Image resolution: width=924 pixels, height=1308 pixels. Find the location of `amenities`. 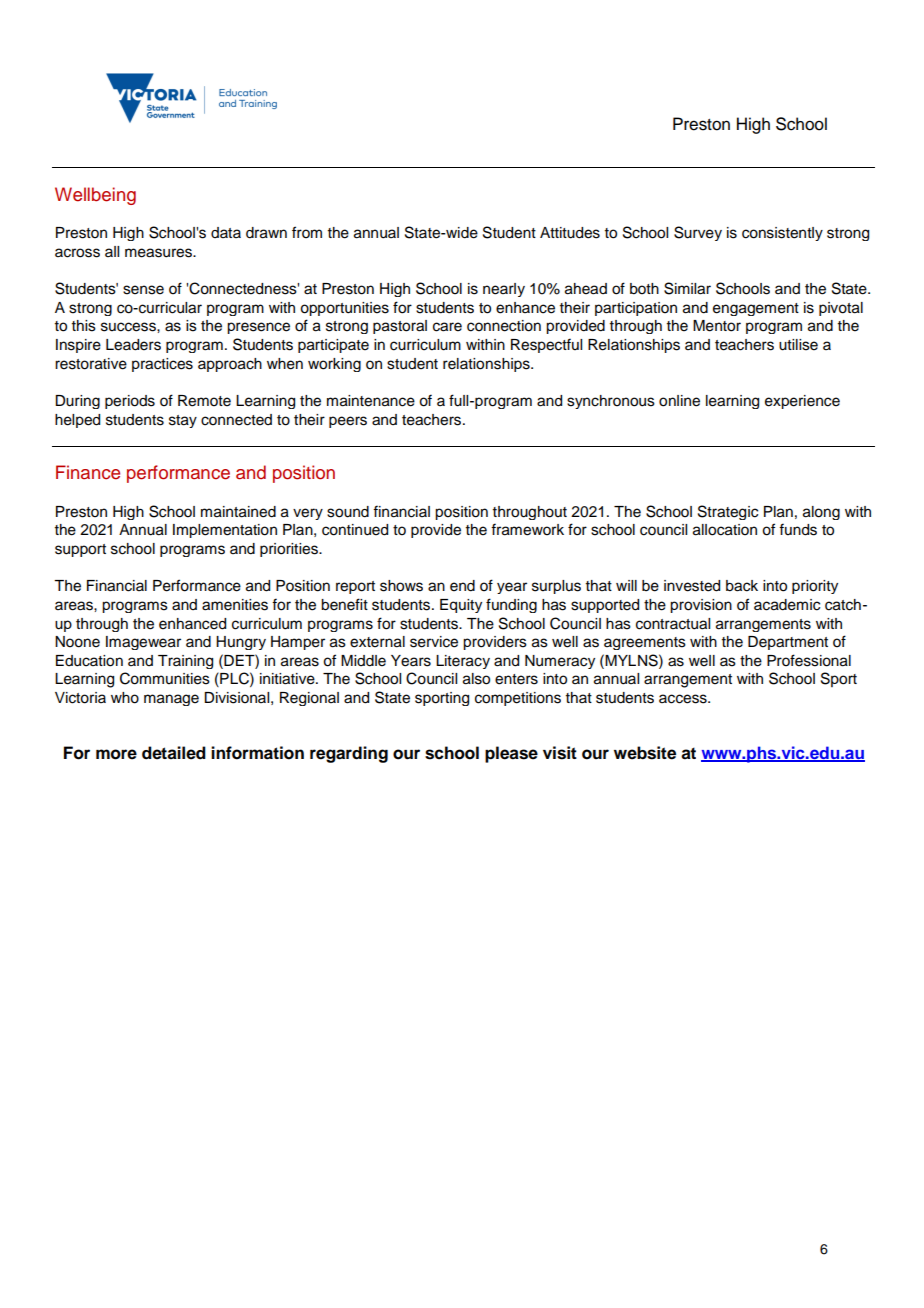

amenities is located at coordinates (235, 605).
